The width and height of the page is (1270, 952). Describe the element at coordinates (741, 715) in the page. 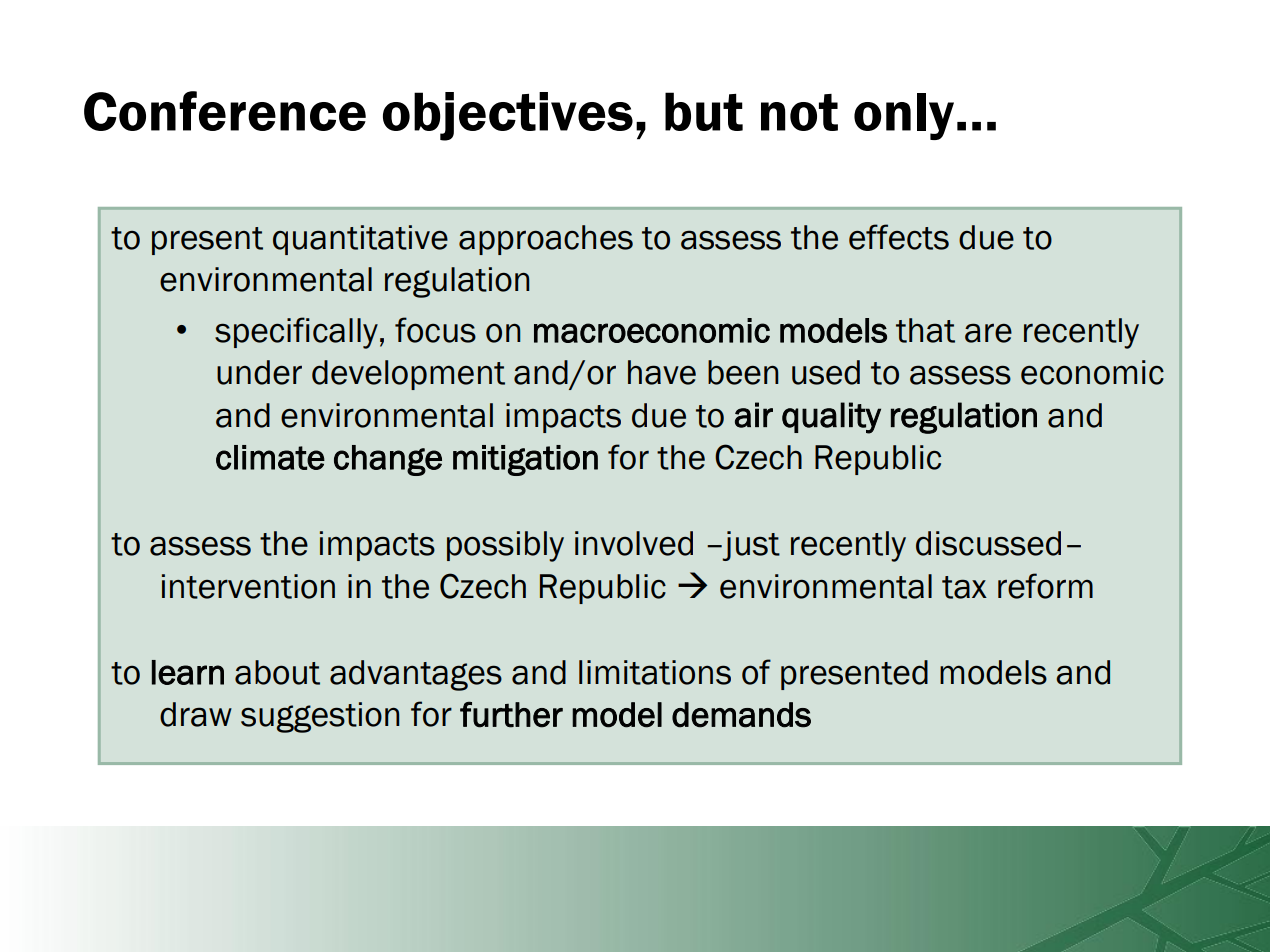

I see `demands` at that location.
